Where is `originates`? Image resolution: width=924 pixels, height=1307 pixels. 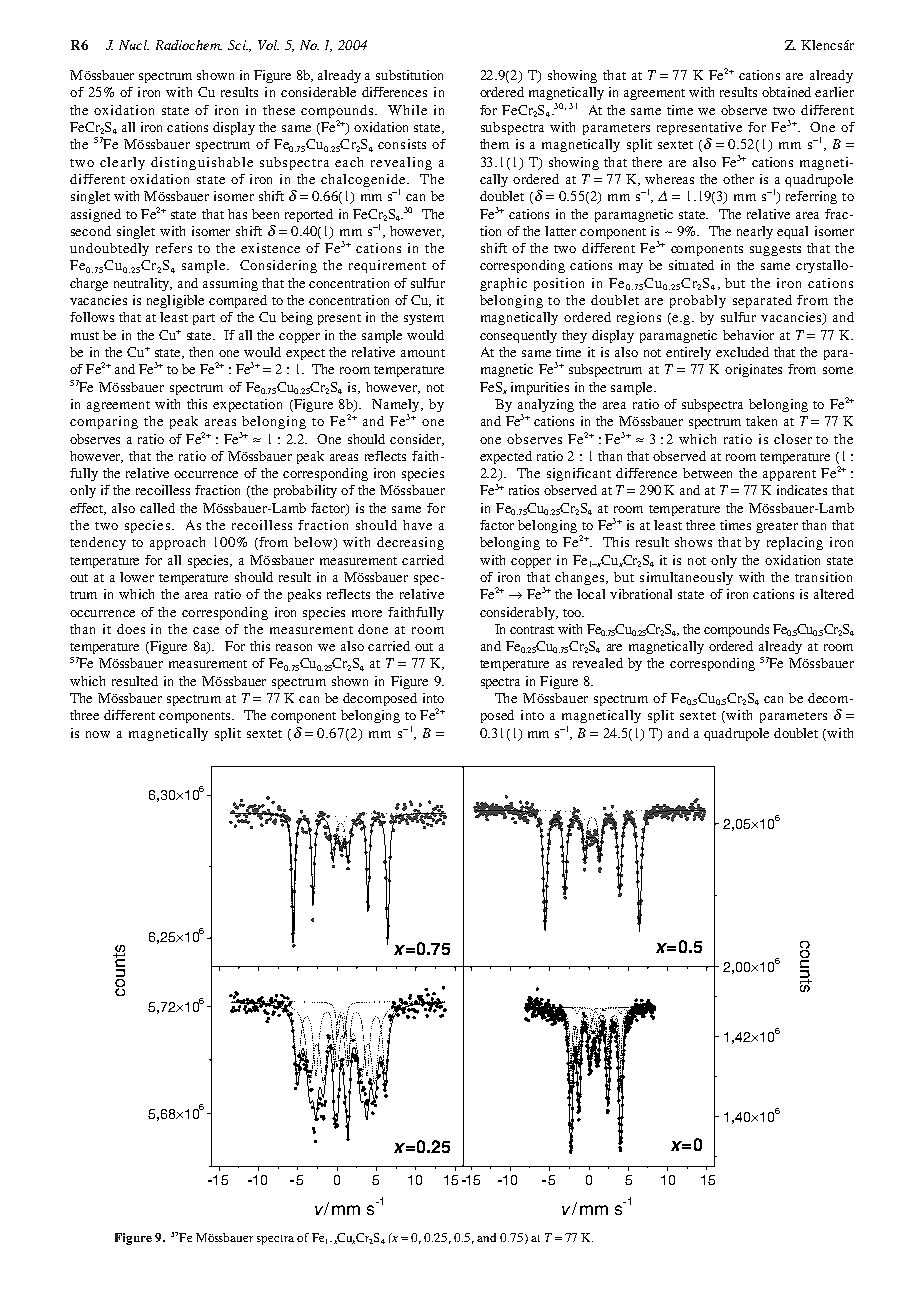
originates is located at coordinates (753, 370).
